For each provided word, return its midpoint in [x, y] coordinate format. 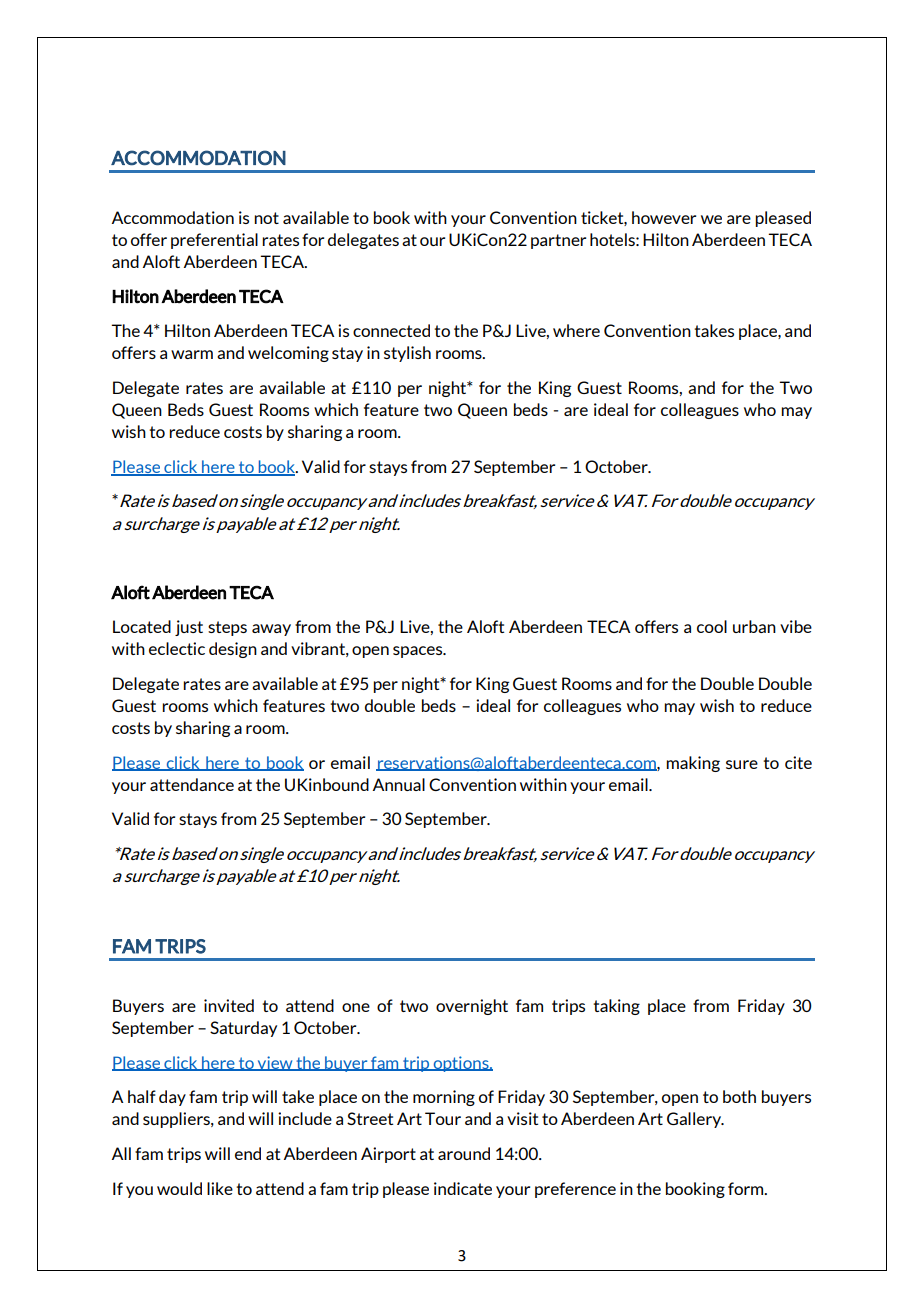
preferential [214, 241]
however [664, 217]
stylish [407, 354]
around [464, 1153]
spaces [419, 652]
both [739, 1096]
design [233, 650]
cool [712, 626]
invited [229, 1005]
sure [742, 764]
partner [558, 241]
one [356, 1007]
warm [192, 354]
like [220, 1188]
